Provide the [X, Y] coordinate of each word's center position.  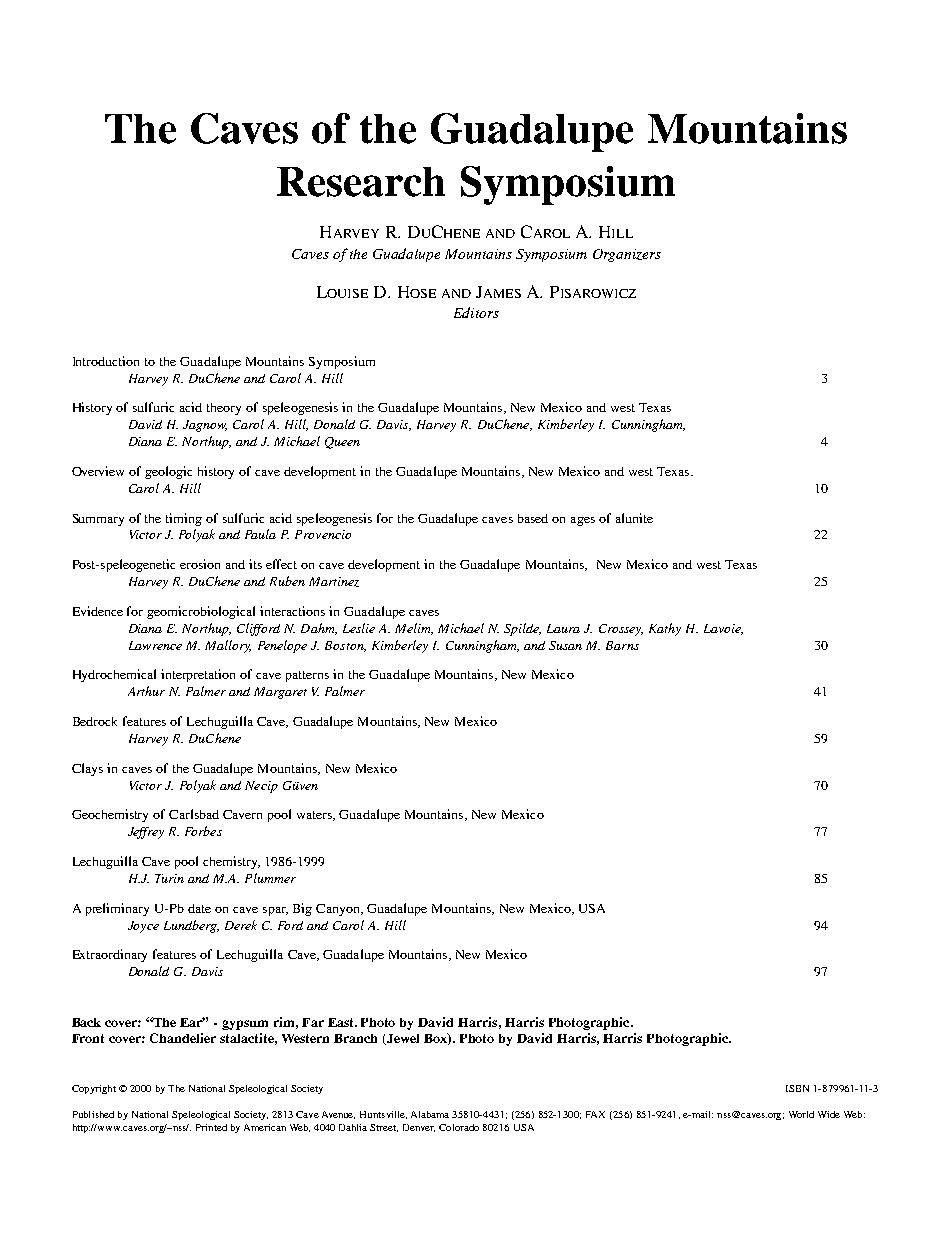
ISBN [797, 1088]
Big [302, 909]
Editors [476, 312]
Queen [342, 443]
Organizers [627, 255]
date [199, 908]
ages [583, 521]
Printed [211, 1127]
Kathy [665, 629]
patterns [307, 676]
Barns [622, 645]
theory [224, 409]
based [533, 518]
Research [361, 182]
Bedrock [95, 721]
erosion [200, 564]
